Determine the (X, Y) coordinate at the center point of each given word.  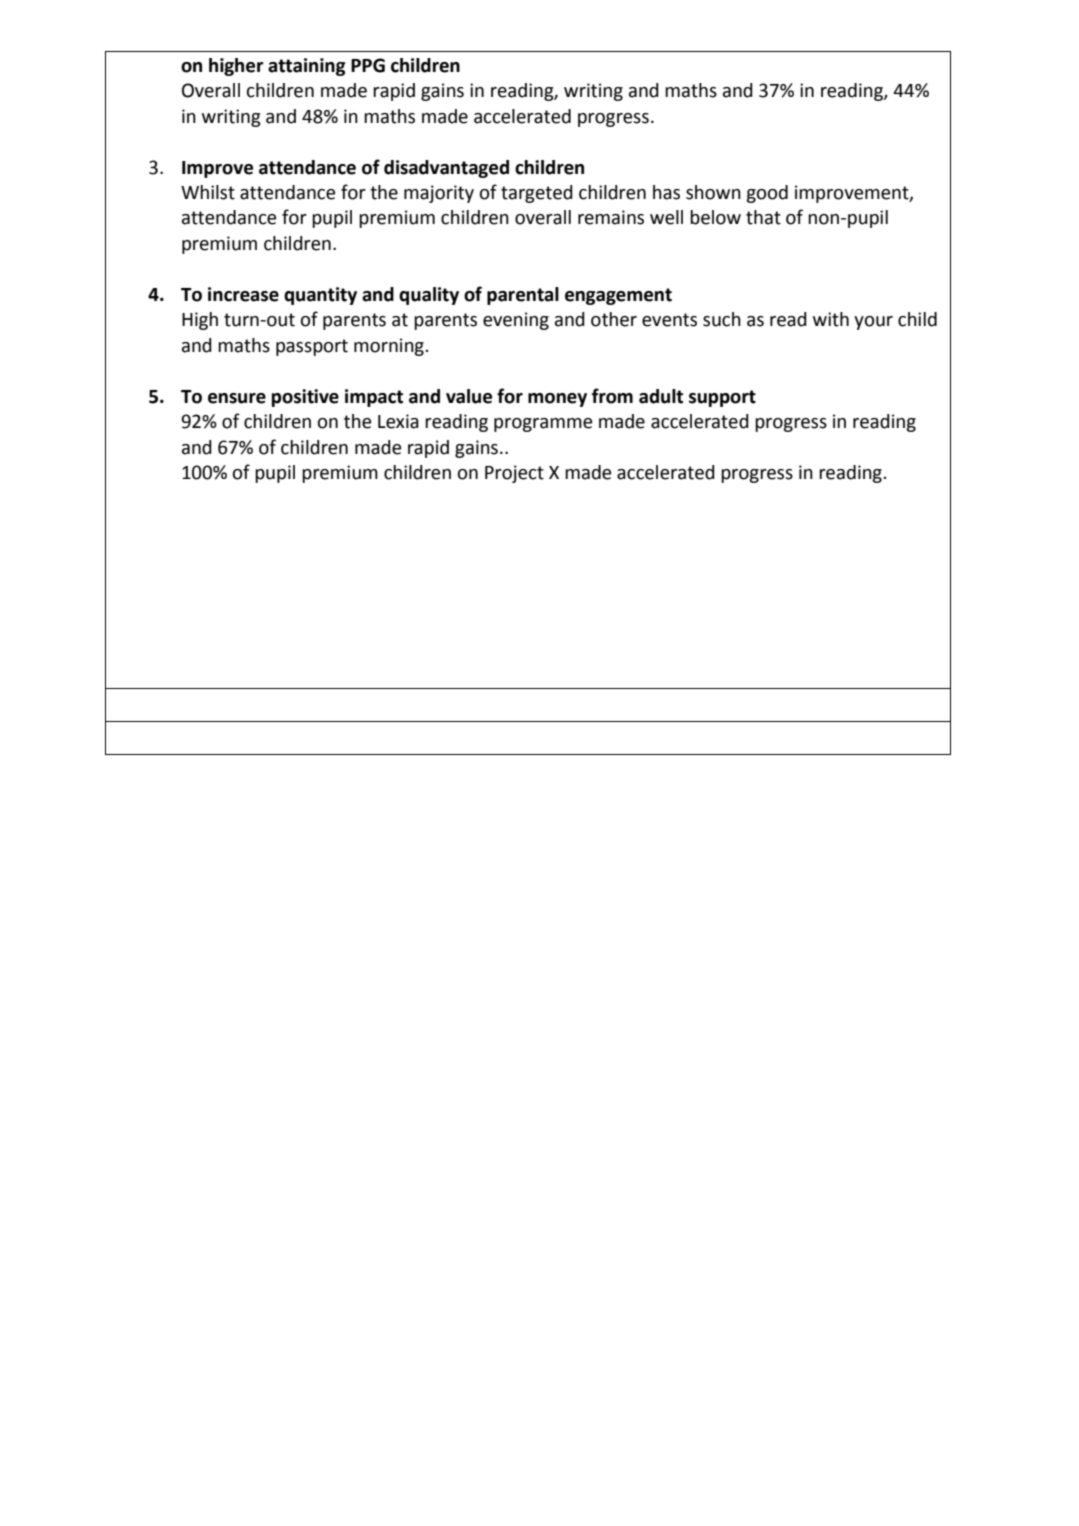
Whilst (208, 192)
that (763, 217)
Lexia (398, 421)
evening (516, 321)
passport (312, 347)
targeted (537, 194)
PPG (368, 65)
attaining (307, 67)
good (767, 194)
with (831, 319)
